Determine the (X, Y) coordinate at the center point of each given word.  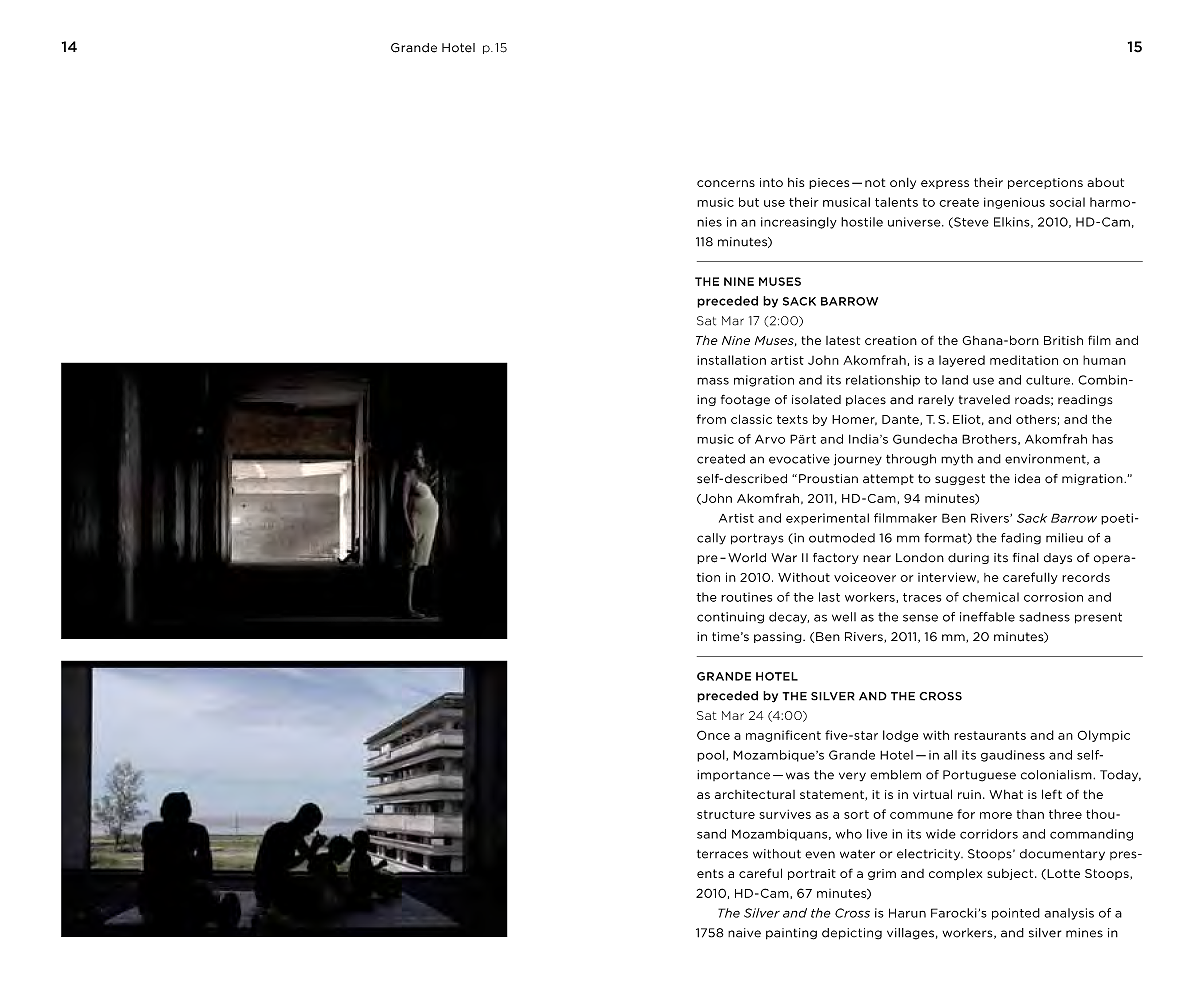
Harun (907, 913)
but (749, 202)
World (747, 558)
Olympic (1104, 736)
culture (1048, 380)
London (920, 557)
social (1067, 202)
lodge (900, 736)
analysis (1069, 914)
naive (744, 933)
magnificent (783, 736)
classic (751, 419)
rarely (936, 400)
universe (915, 222)
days (1058, 558)
